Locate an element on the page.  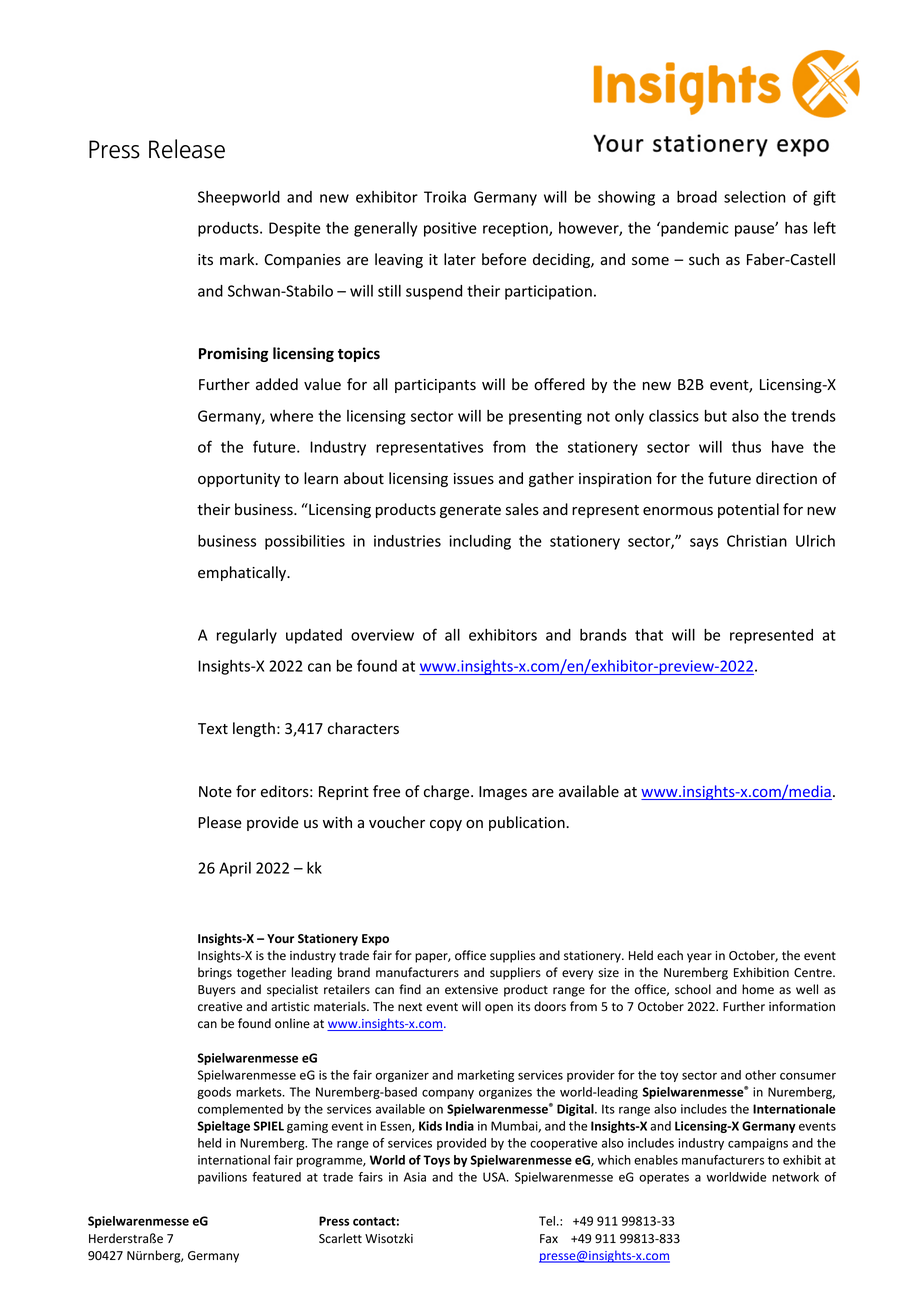
Despite is located at coordinates (295, 229).
